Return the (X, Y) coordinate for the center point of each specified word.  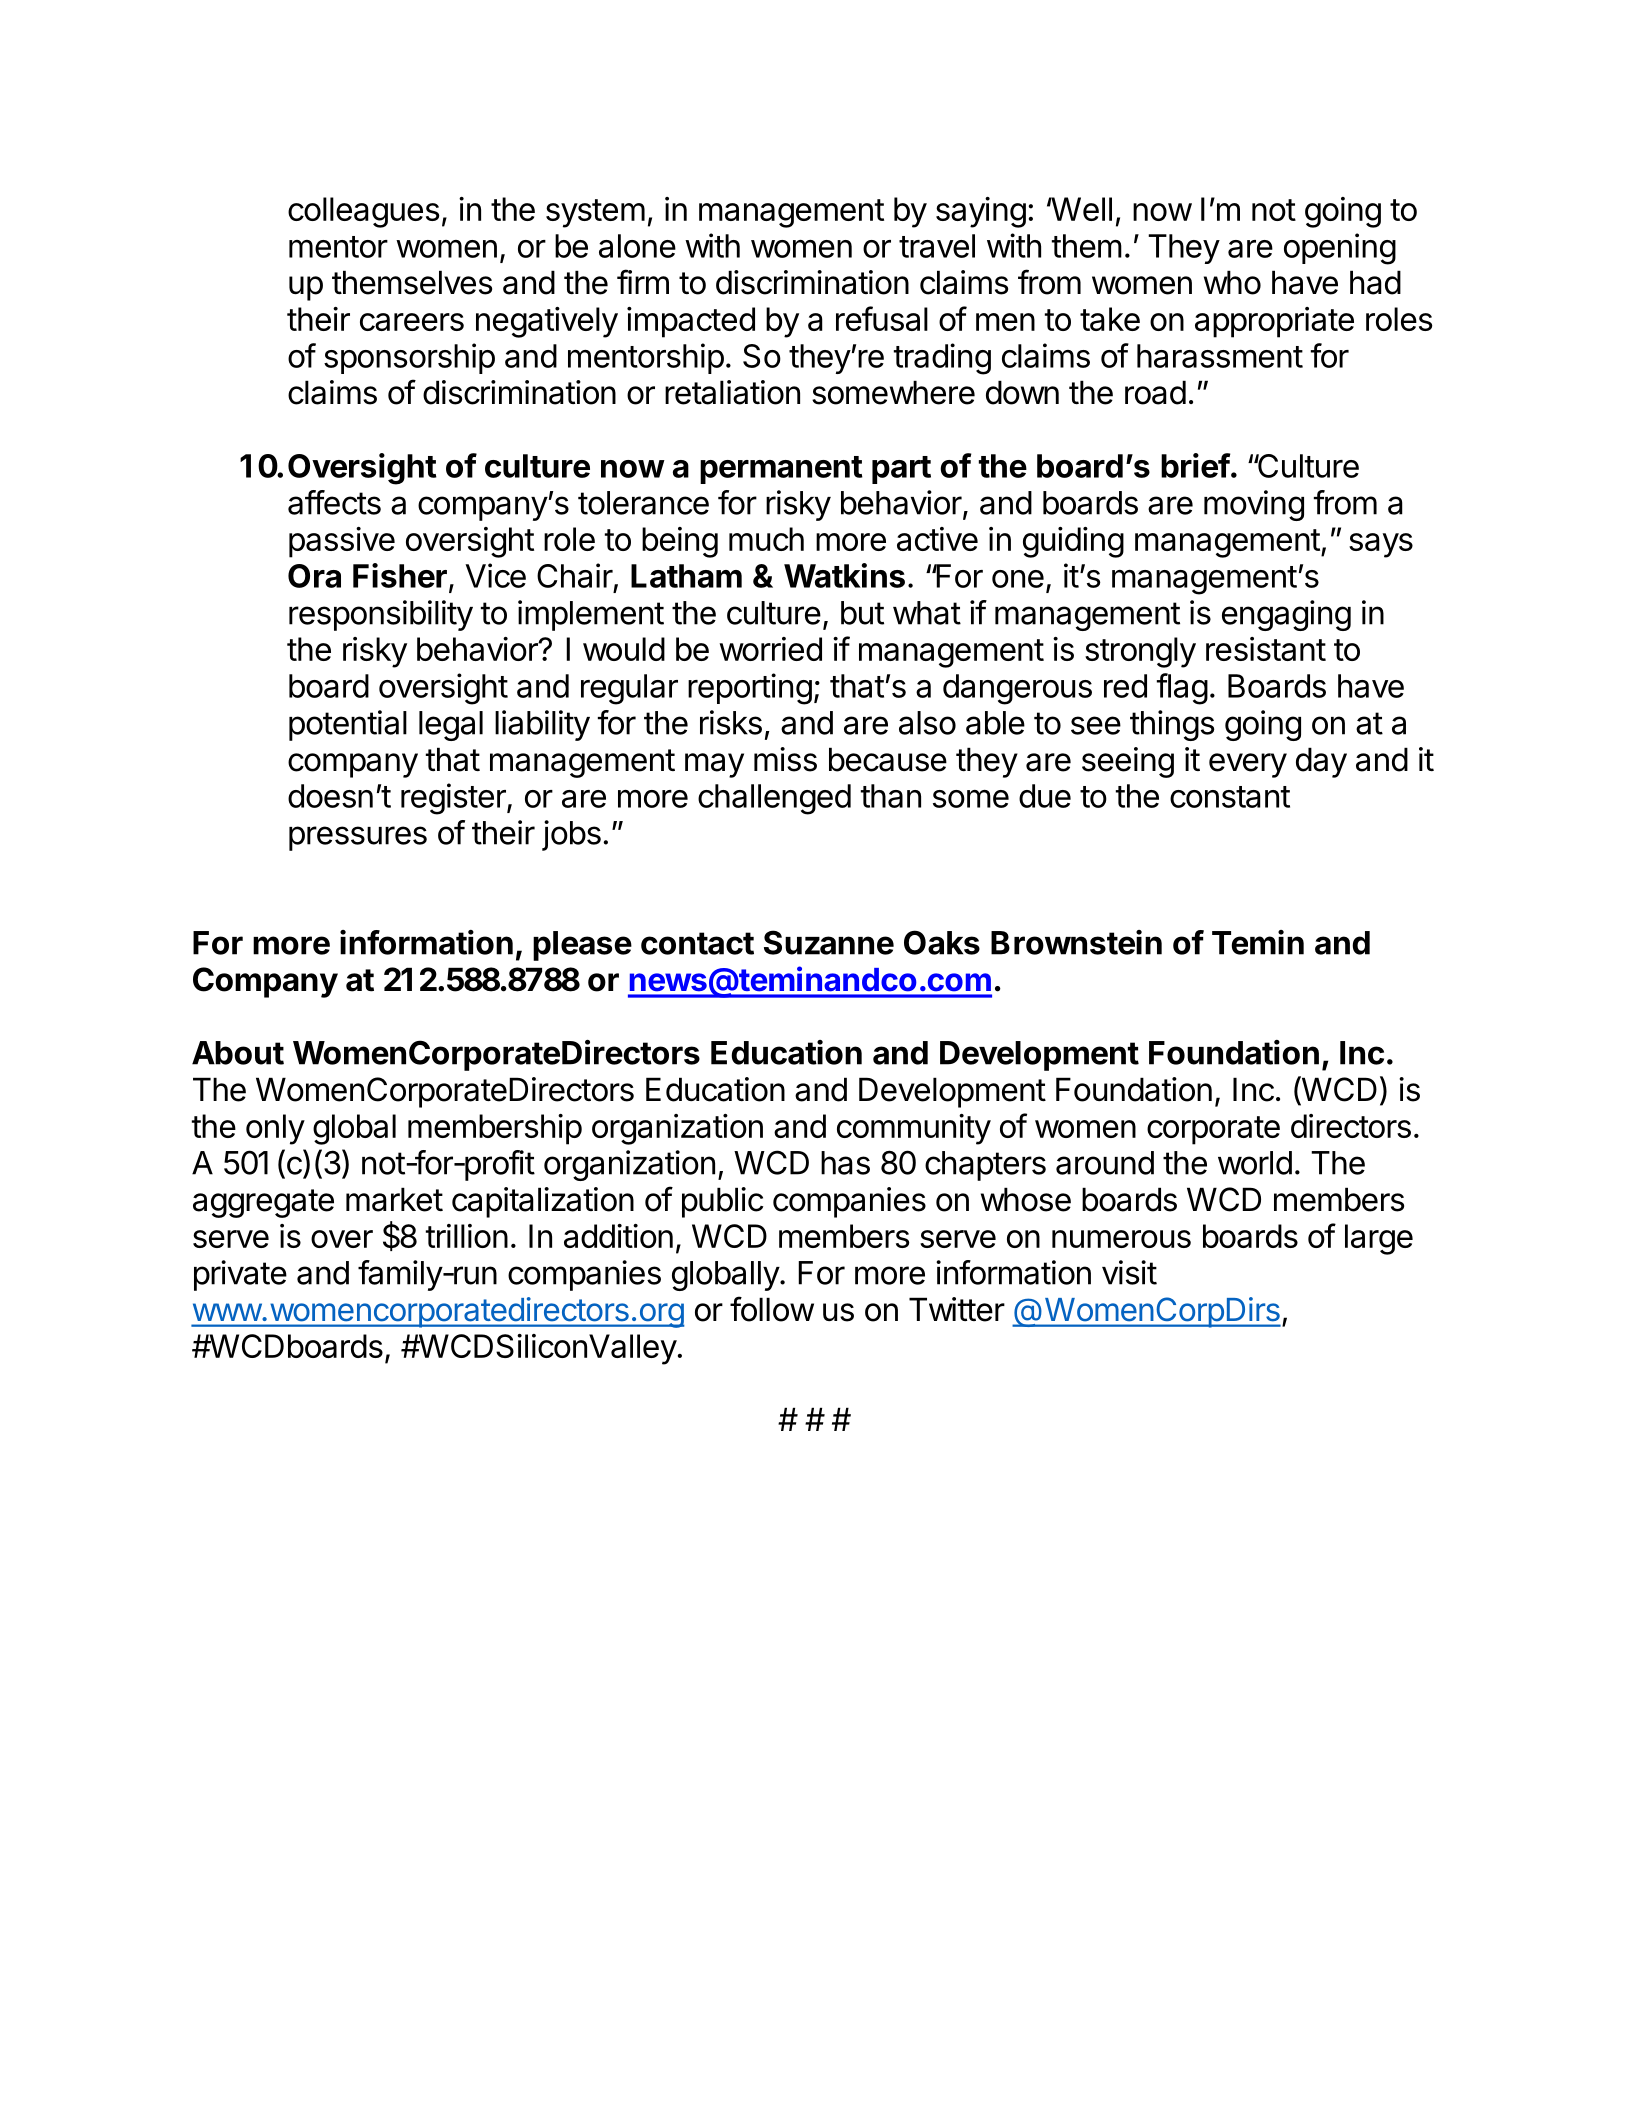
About (238, 1053)
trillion (467, 1236)
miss (785, 759)
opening (1340, 249)
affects (334, 502)
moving (1254, 505)
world (1255, 1163)
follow (772, 1309)
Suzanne (829, 942)
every (1248, 765)
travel (937, 246)
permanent (781, 470)
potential (348, 725)
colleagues (363, 212)
